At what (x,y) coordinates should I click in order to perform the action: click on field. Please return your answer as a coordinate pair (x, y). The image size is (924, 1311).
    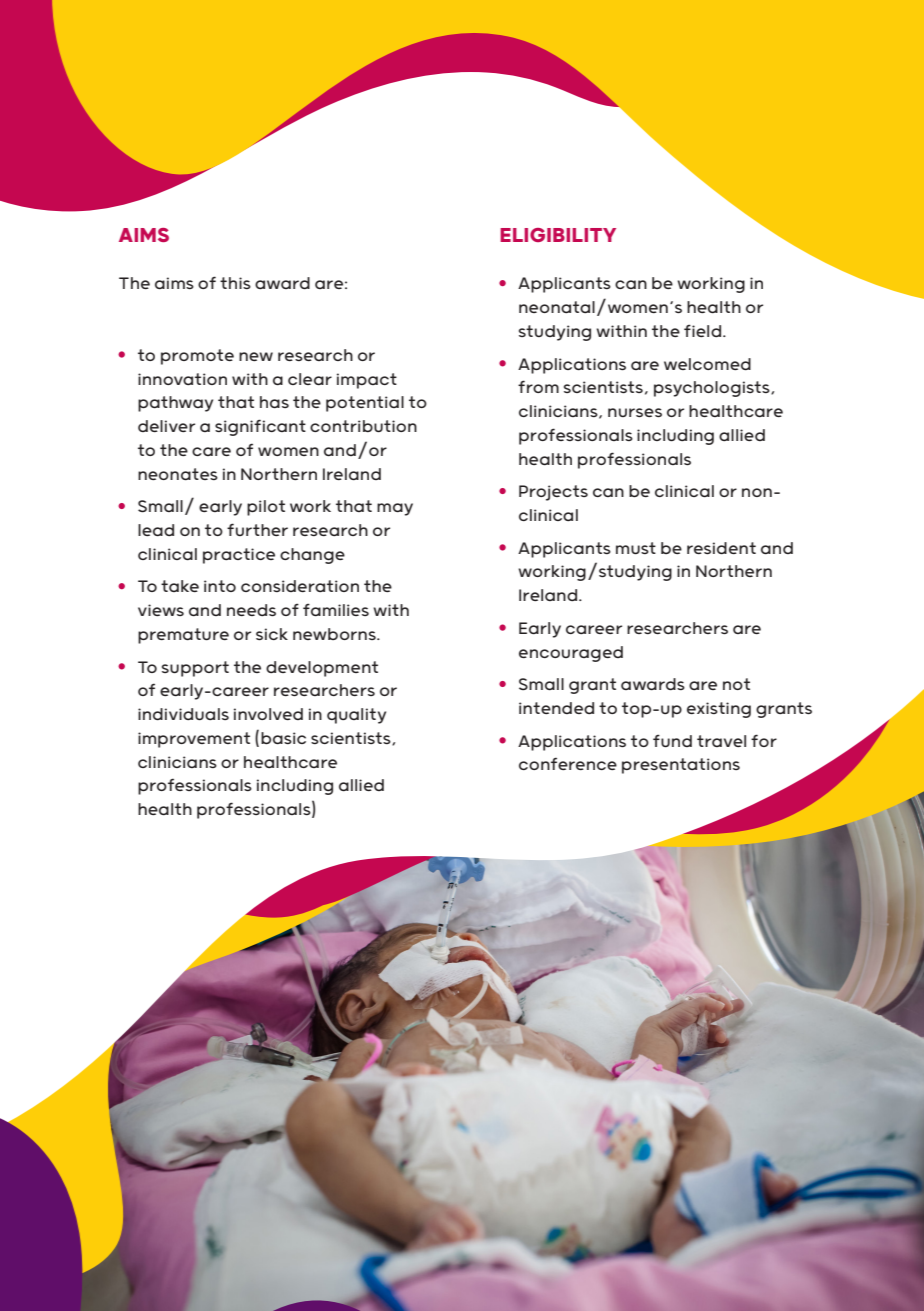
    Looking at the image, I should click on (704, 330).
